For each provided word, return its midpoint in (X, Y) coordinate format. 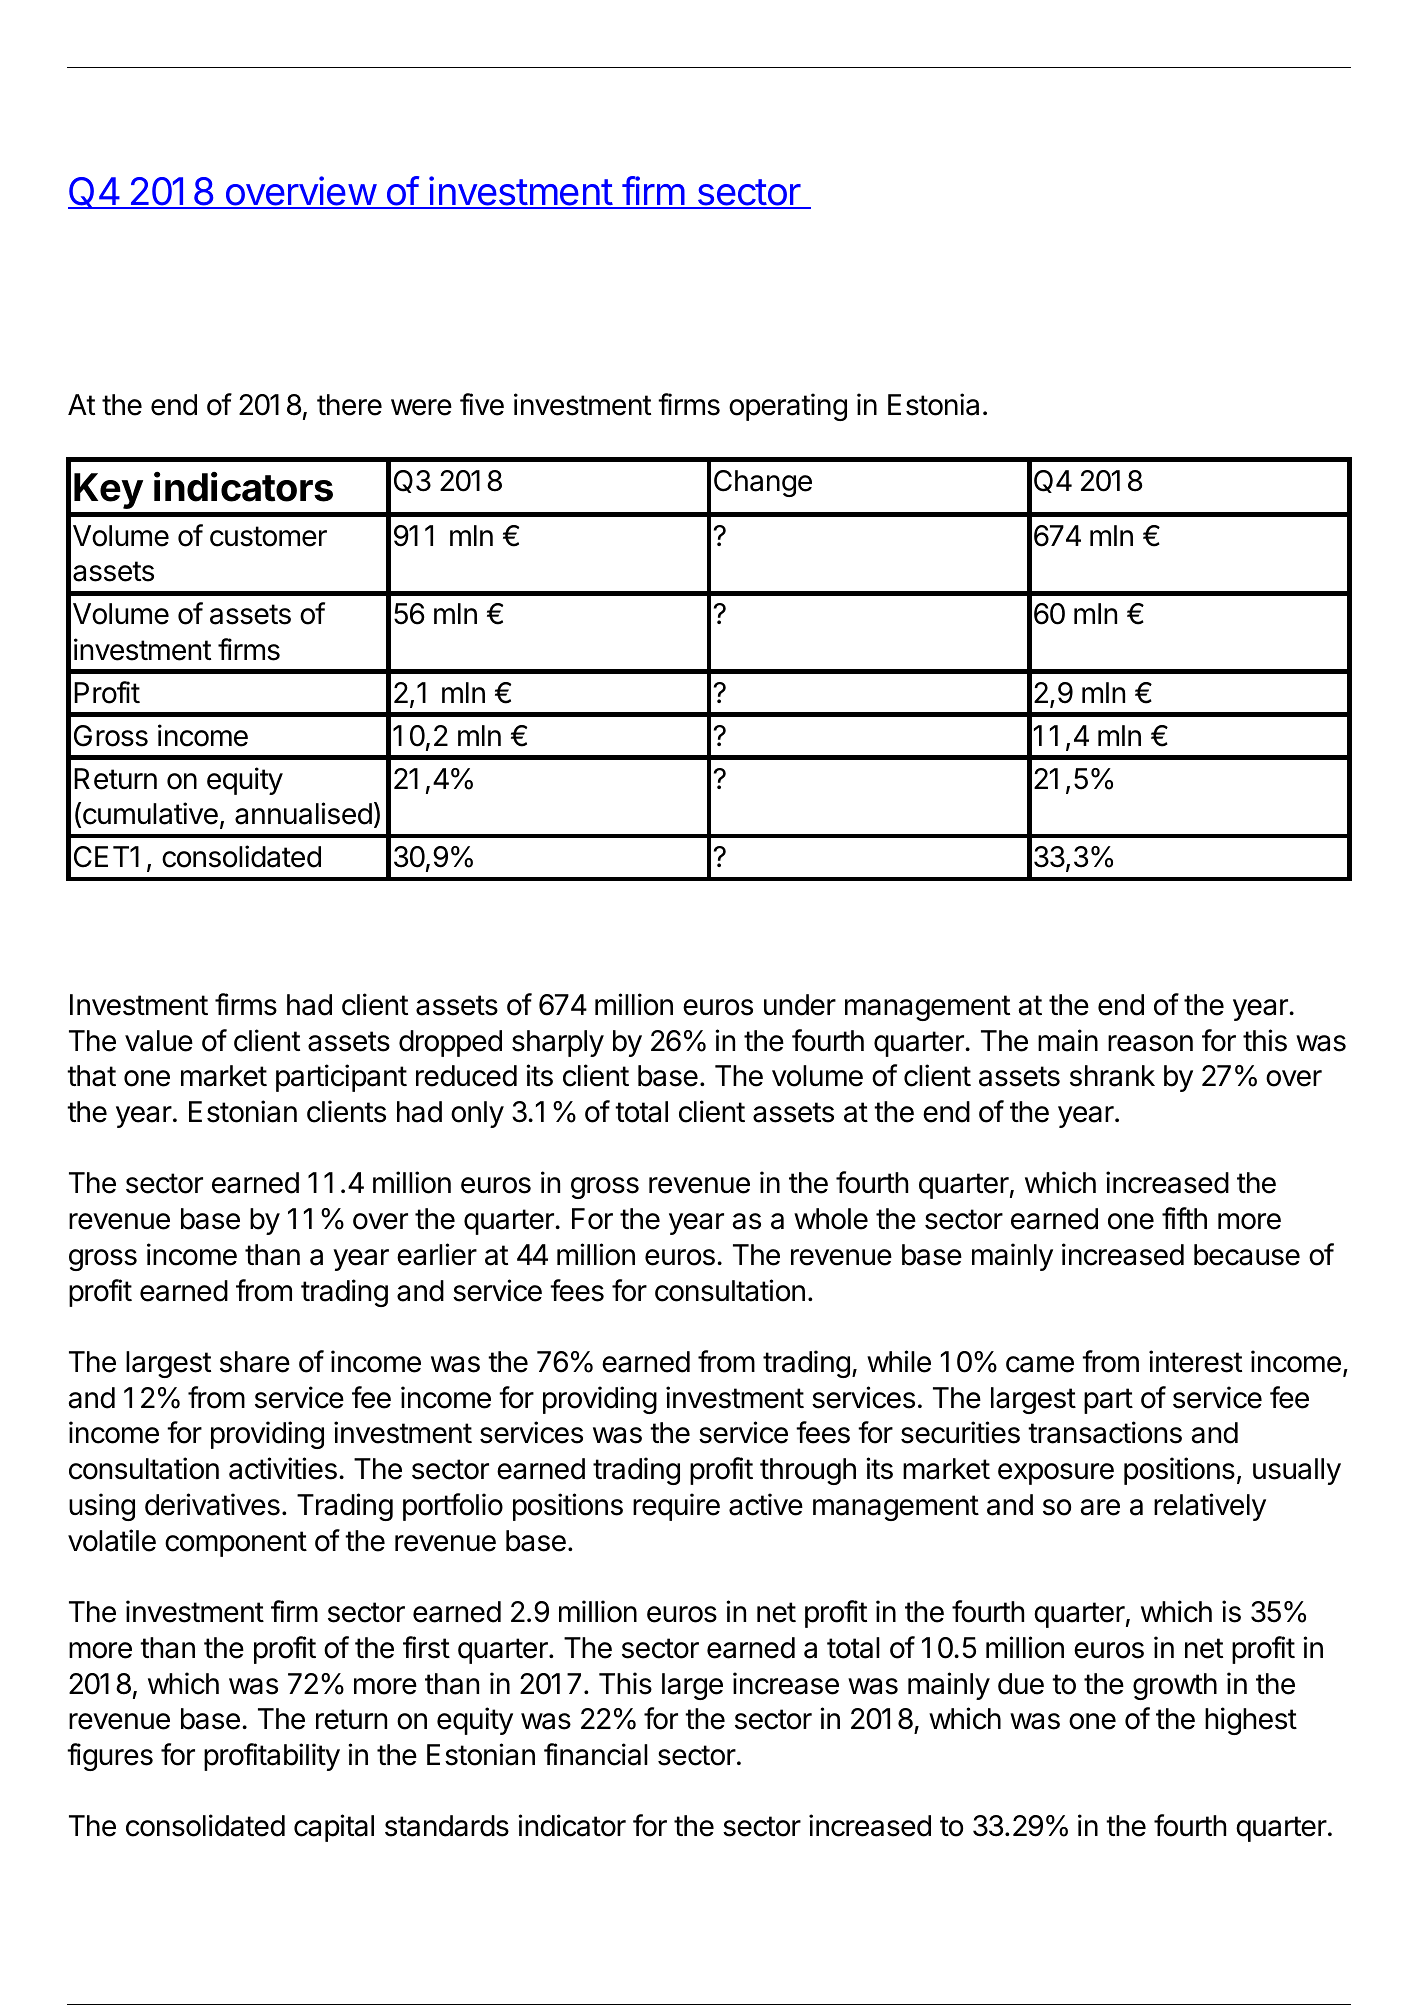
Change (763, 483)
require (676, 1507)
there (349, 405)
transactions (1105, 1432)
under (800, 1005)
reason (1150, 1043)
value (159, 1041)
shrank (1112, 1076)
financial (596, 1754)
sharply (558, 1043)
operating (788, 407)
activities (283, 1468)
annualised (303, 813)
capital (334, 1828)
